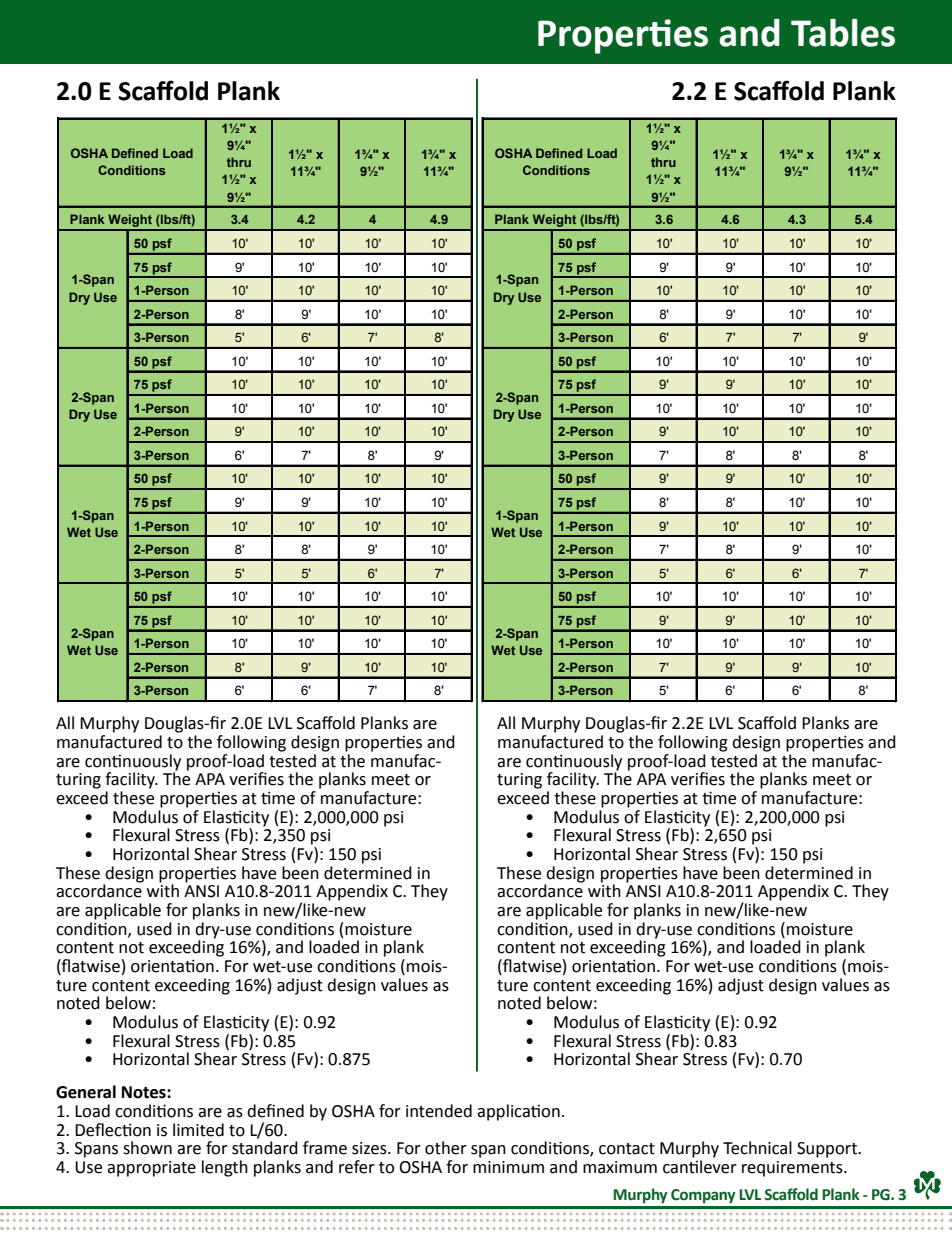  What do you see at coordinates (518, 1112) in the page?
I see `application` at bounding box center [518, 1112].
